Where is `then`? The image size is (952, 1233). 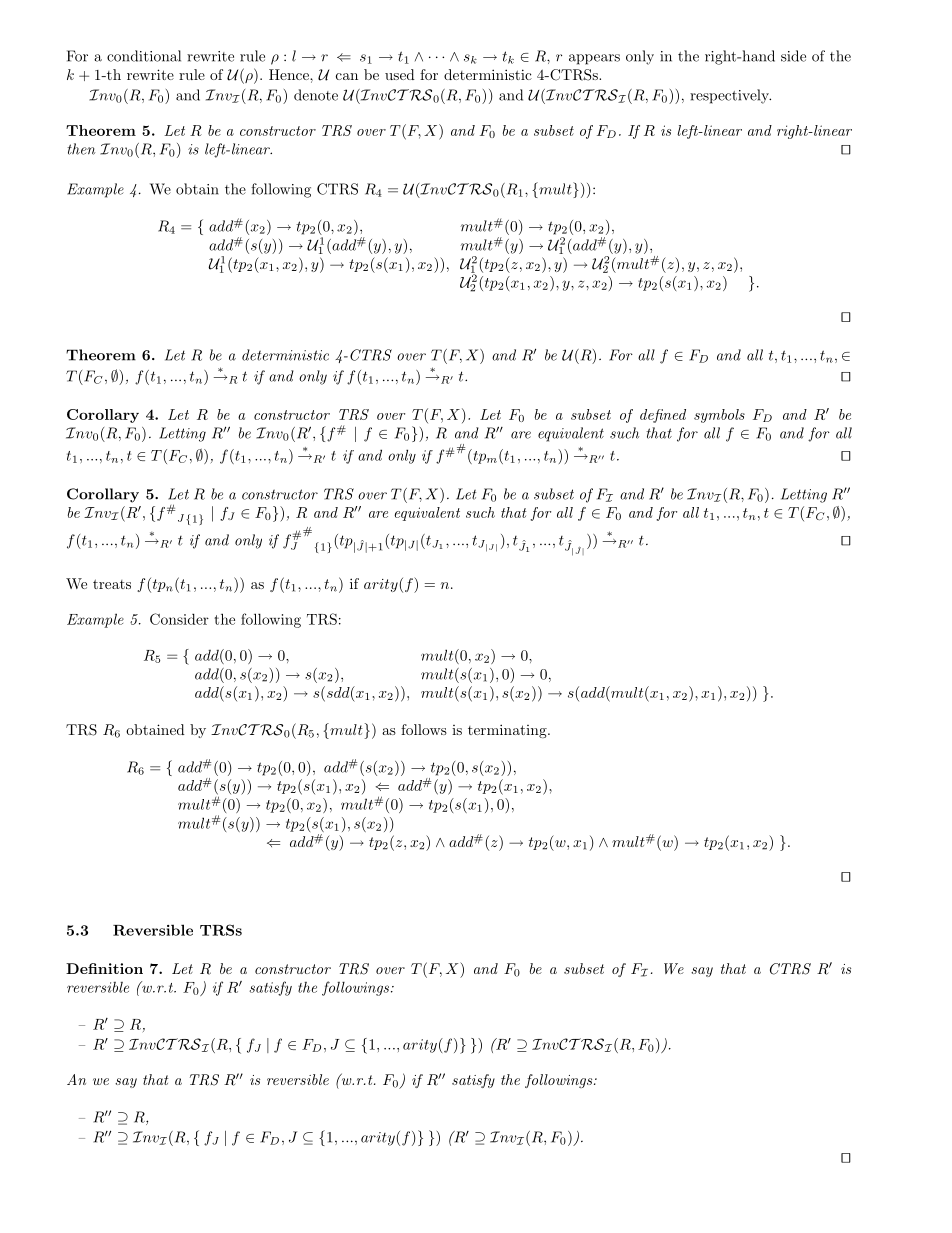 then is located at coordinates (81, 149).
